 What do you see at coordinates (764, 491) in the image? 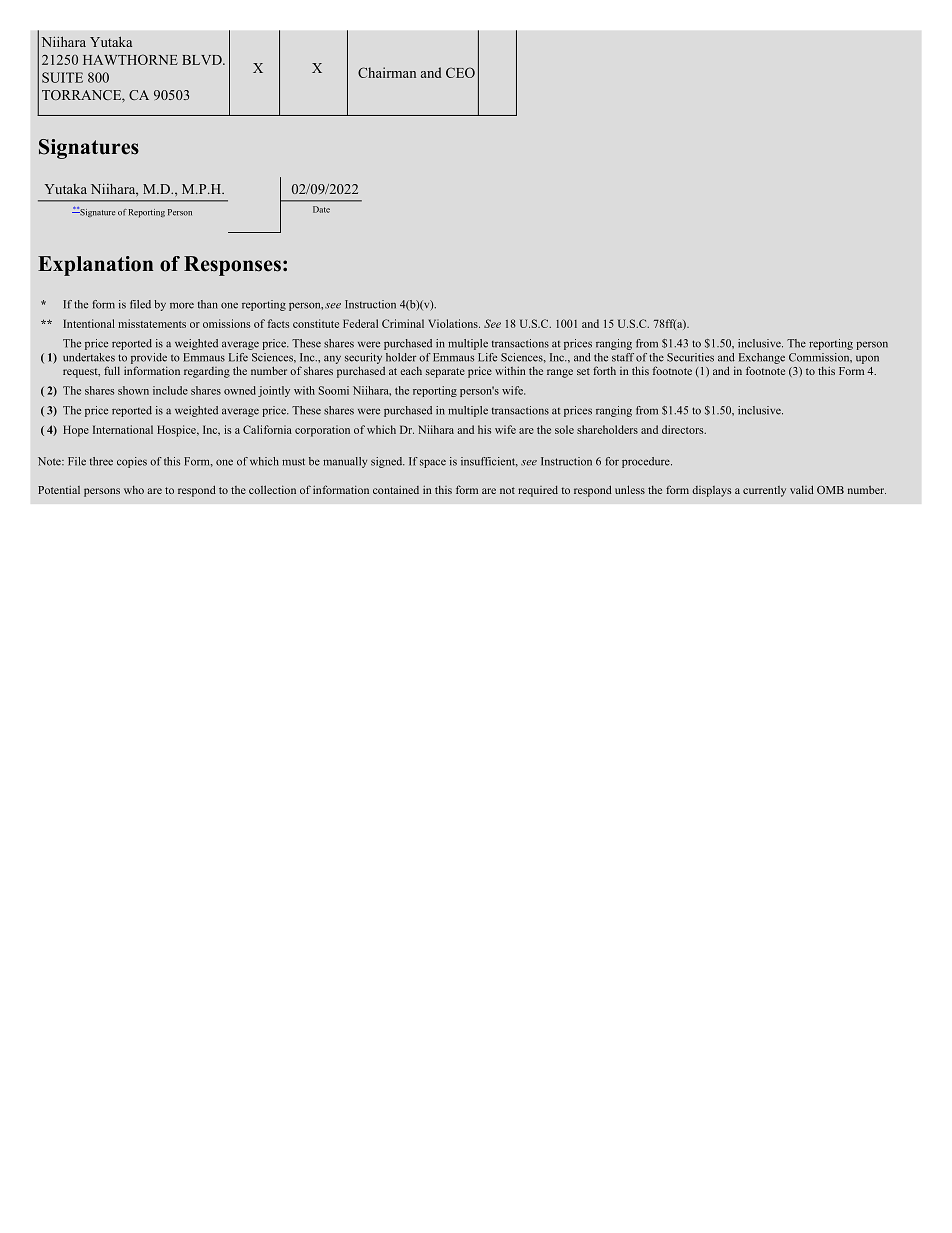
I see `currently` at bounding box center [764, 491].
